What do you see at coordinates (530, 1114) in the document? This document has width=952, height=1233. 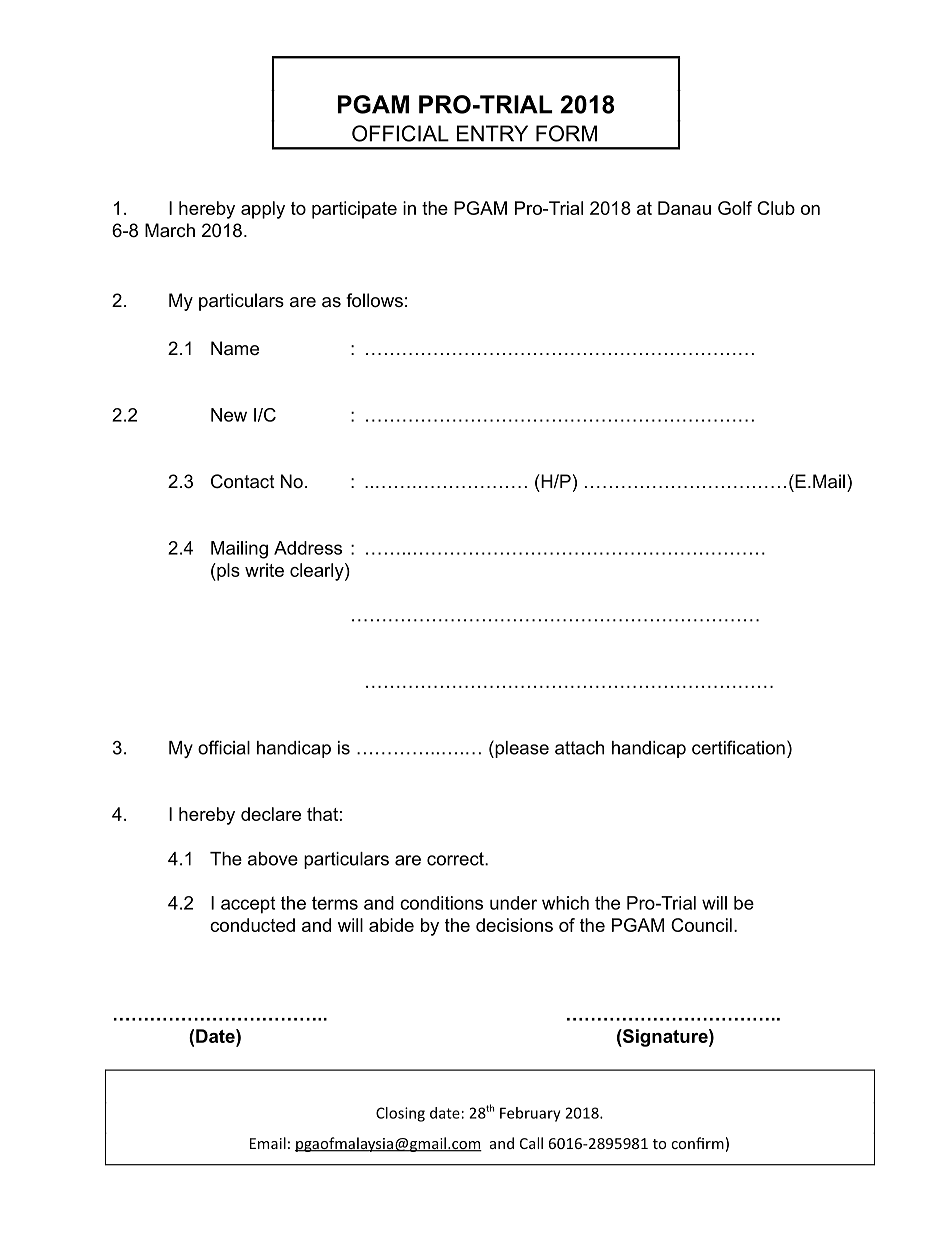 I see `February` at bounding box center [530, 1114].
